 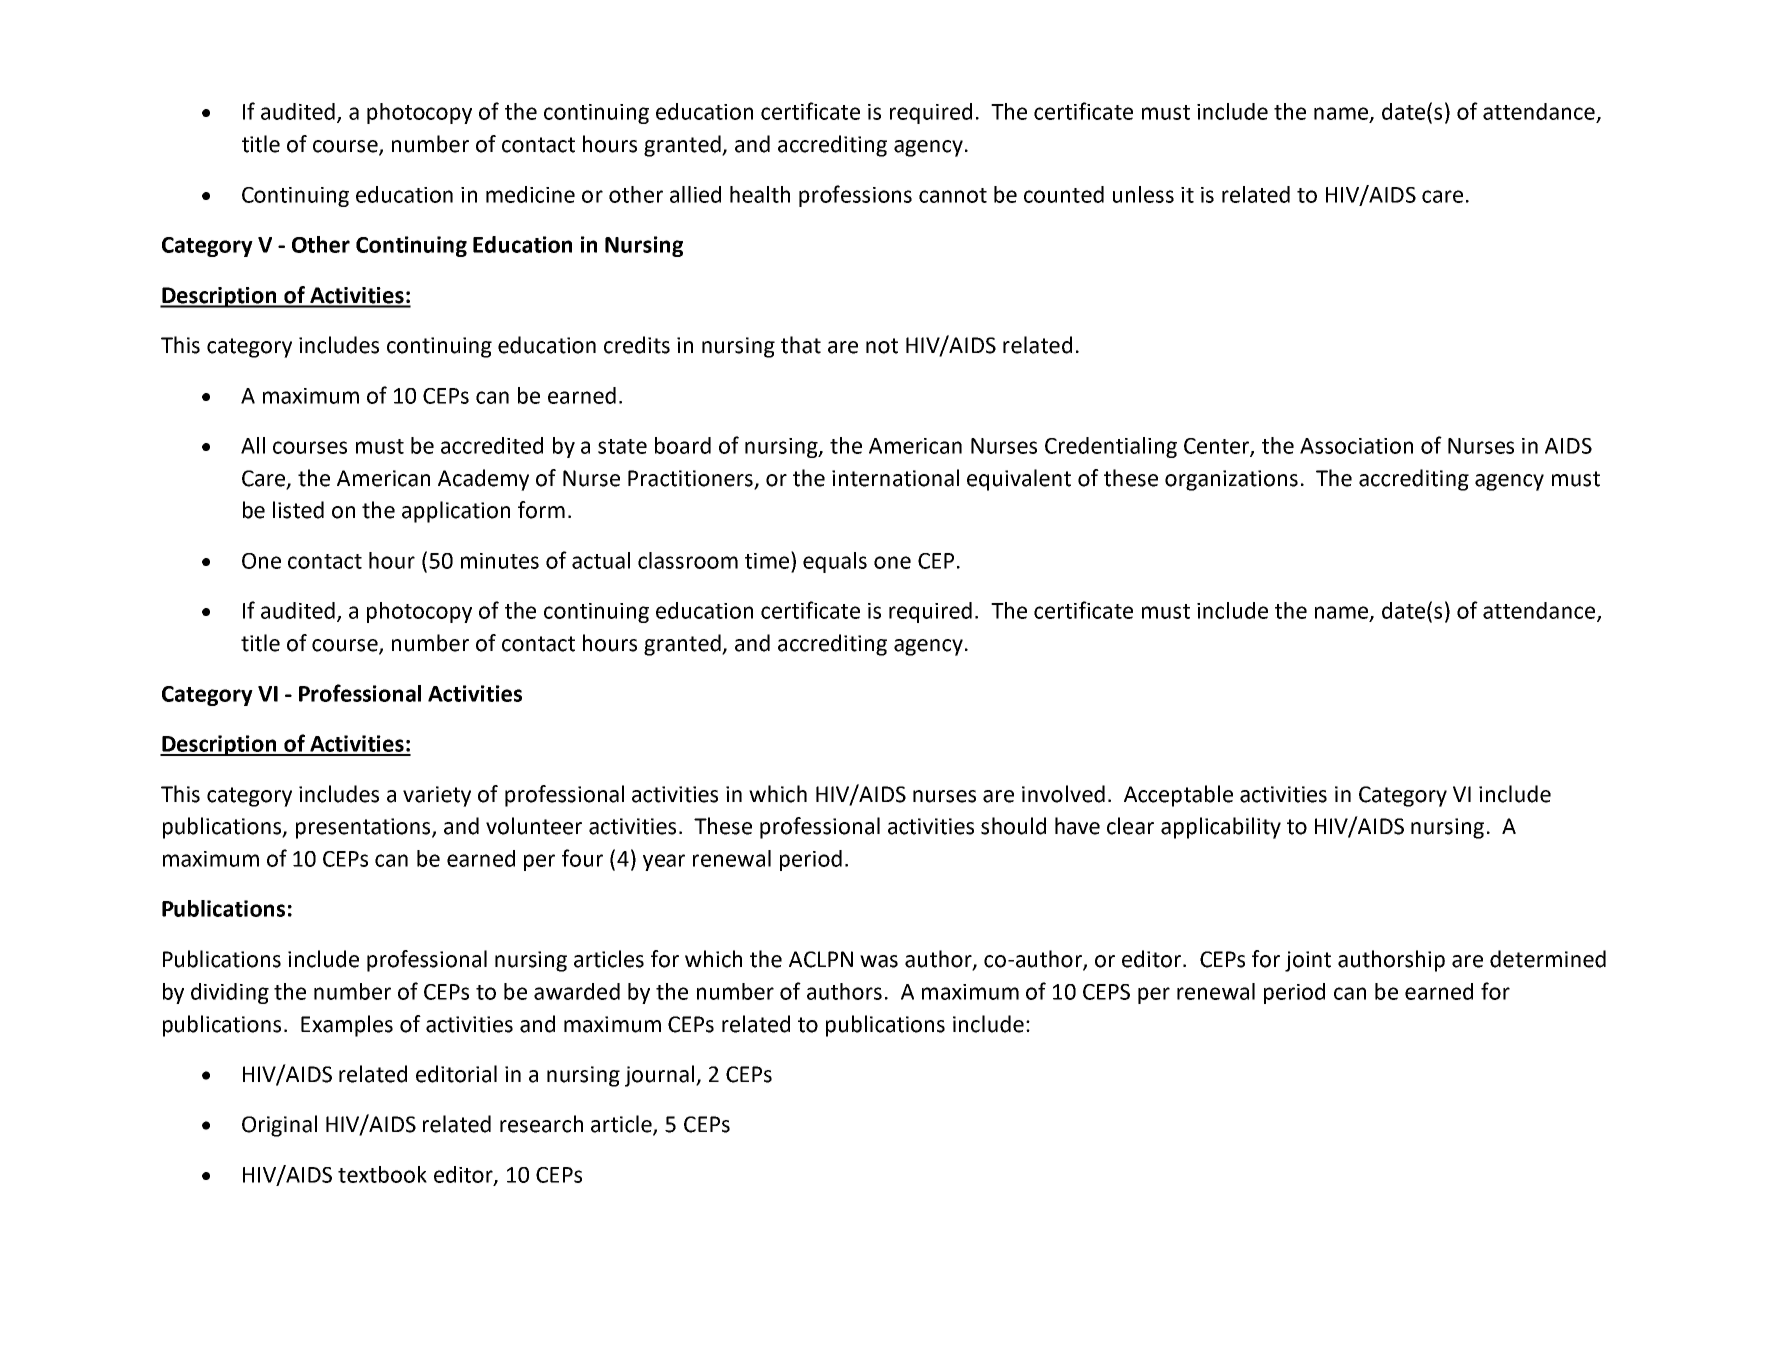 I want to click on unless, so click(x=1143, y=194).
